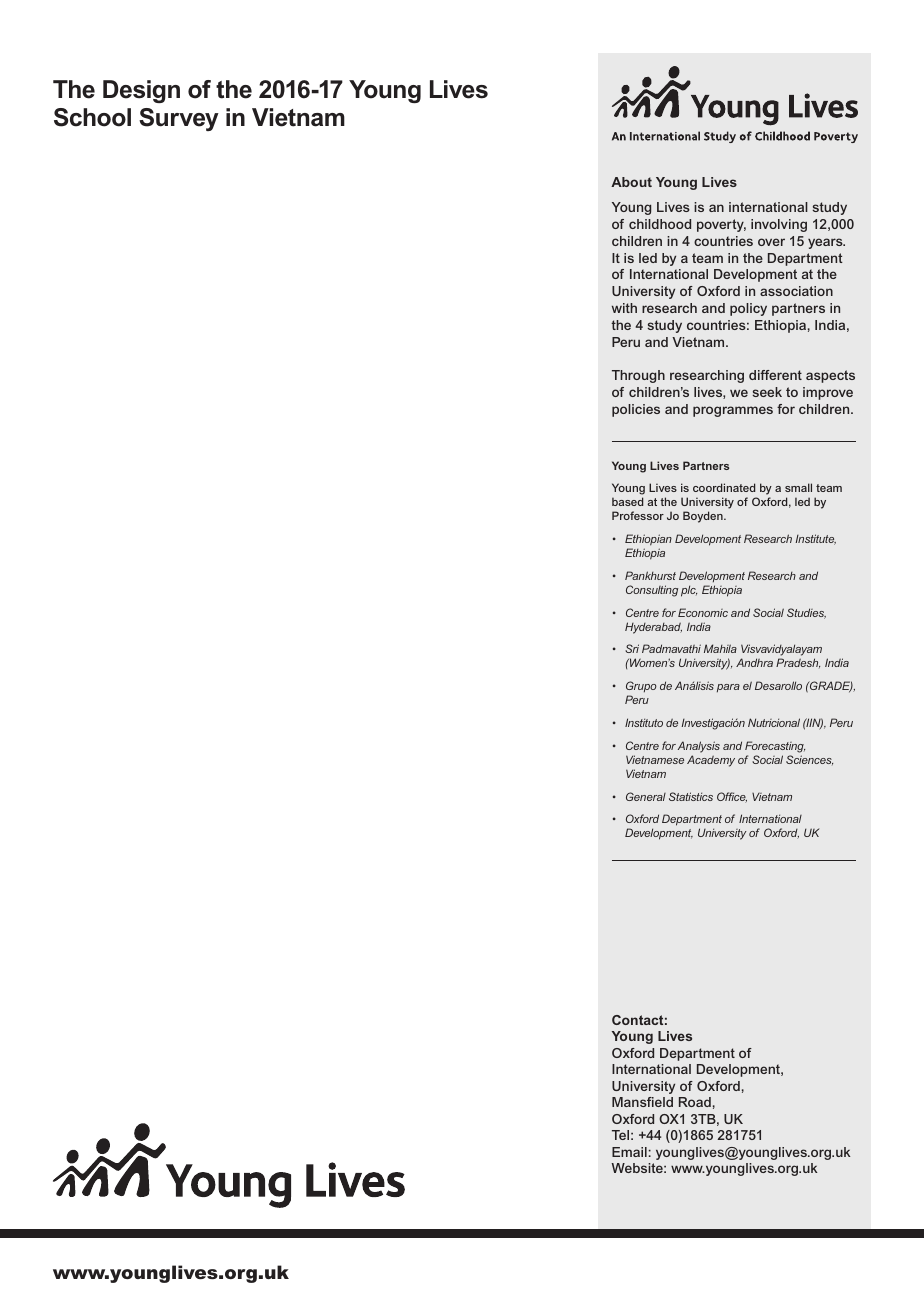 The width and height of the screenshot is (924, 1308). Describe the element at coordinates (691, 796) in the screenshot. I see `Statistics` at that location.
